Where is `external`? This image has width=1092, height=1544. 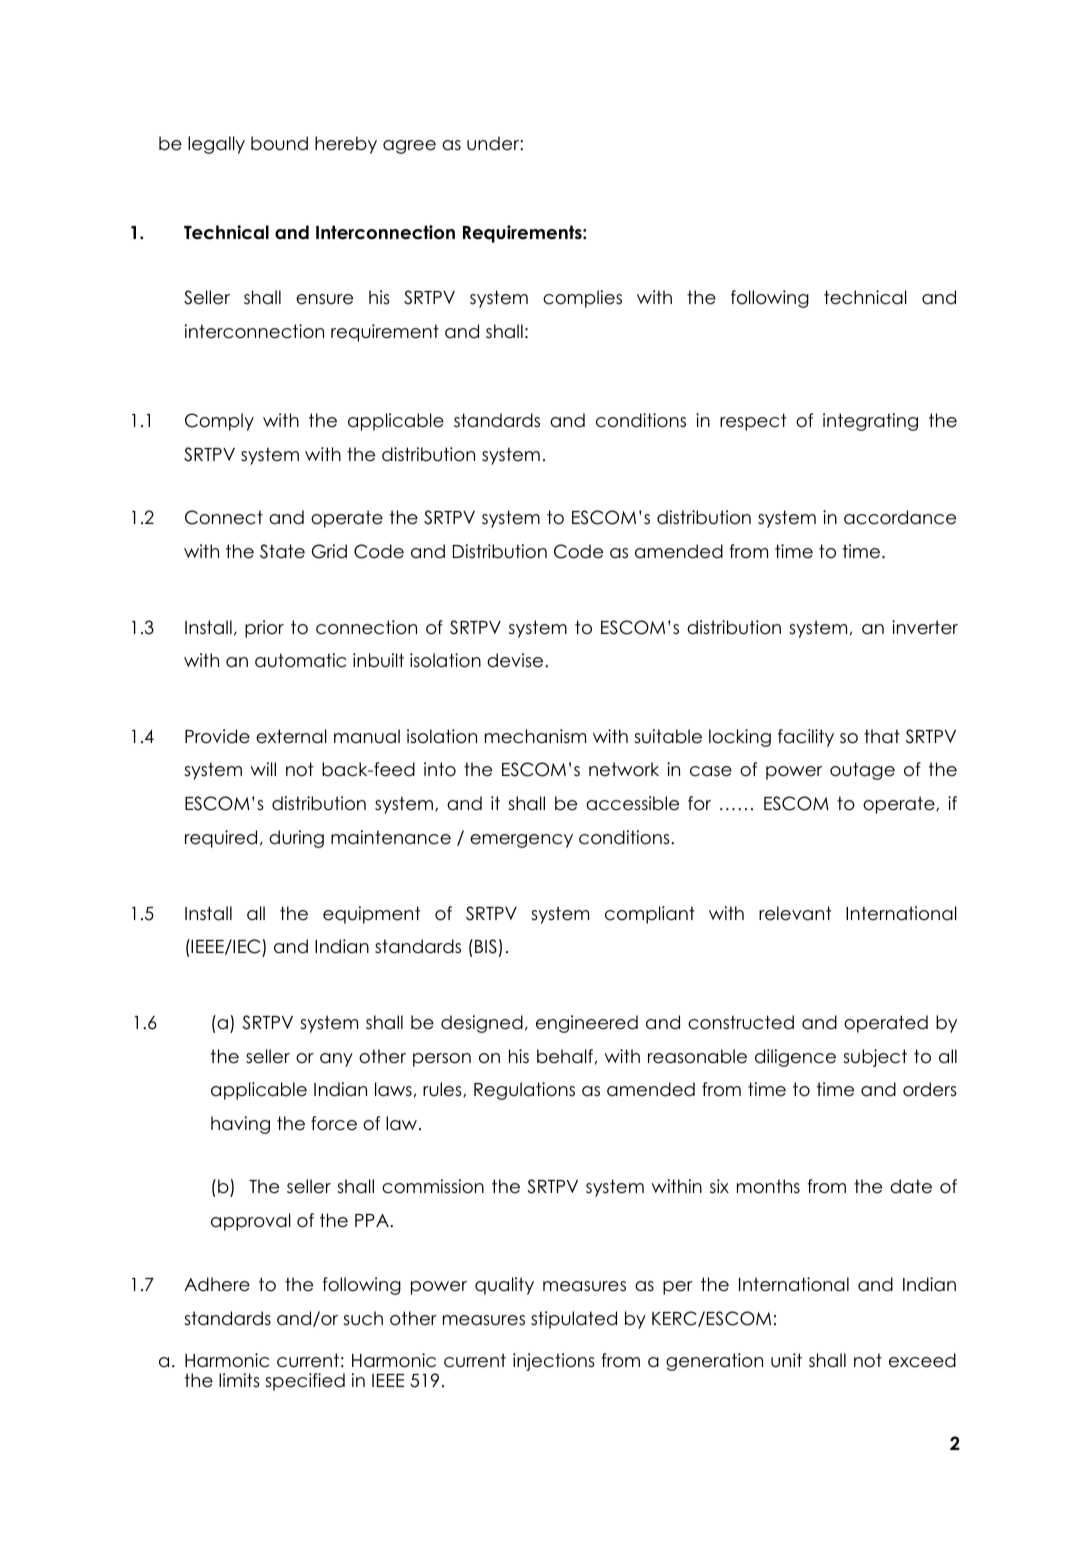 external is located at coordinates (291, 736).
